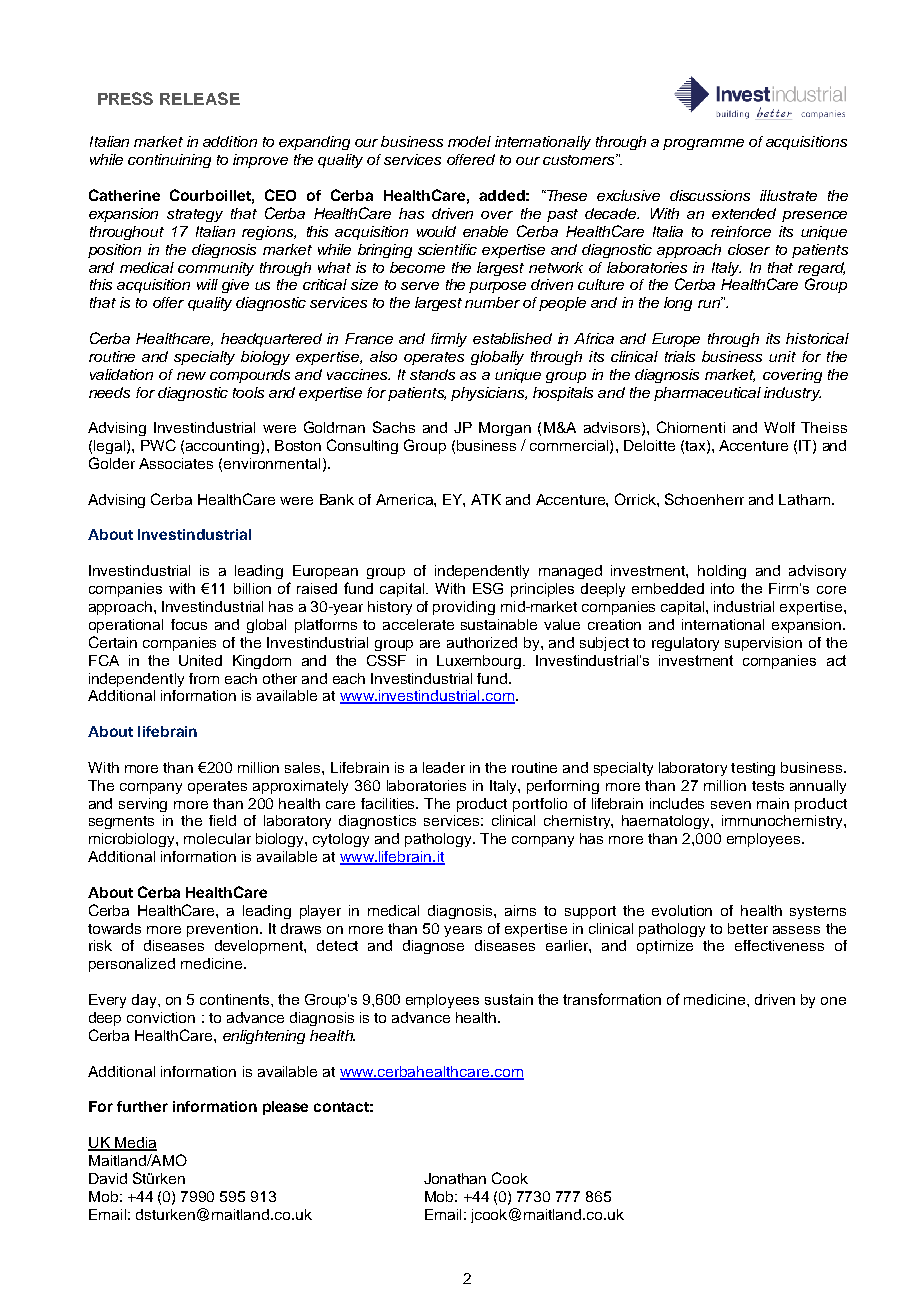 This screenshot has height=1308, width=924. I want to click on authorized, so click(482, 642).
